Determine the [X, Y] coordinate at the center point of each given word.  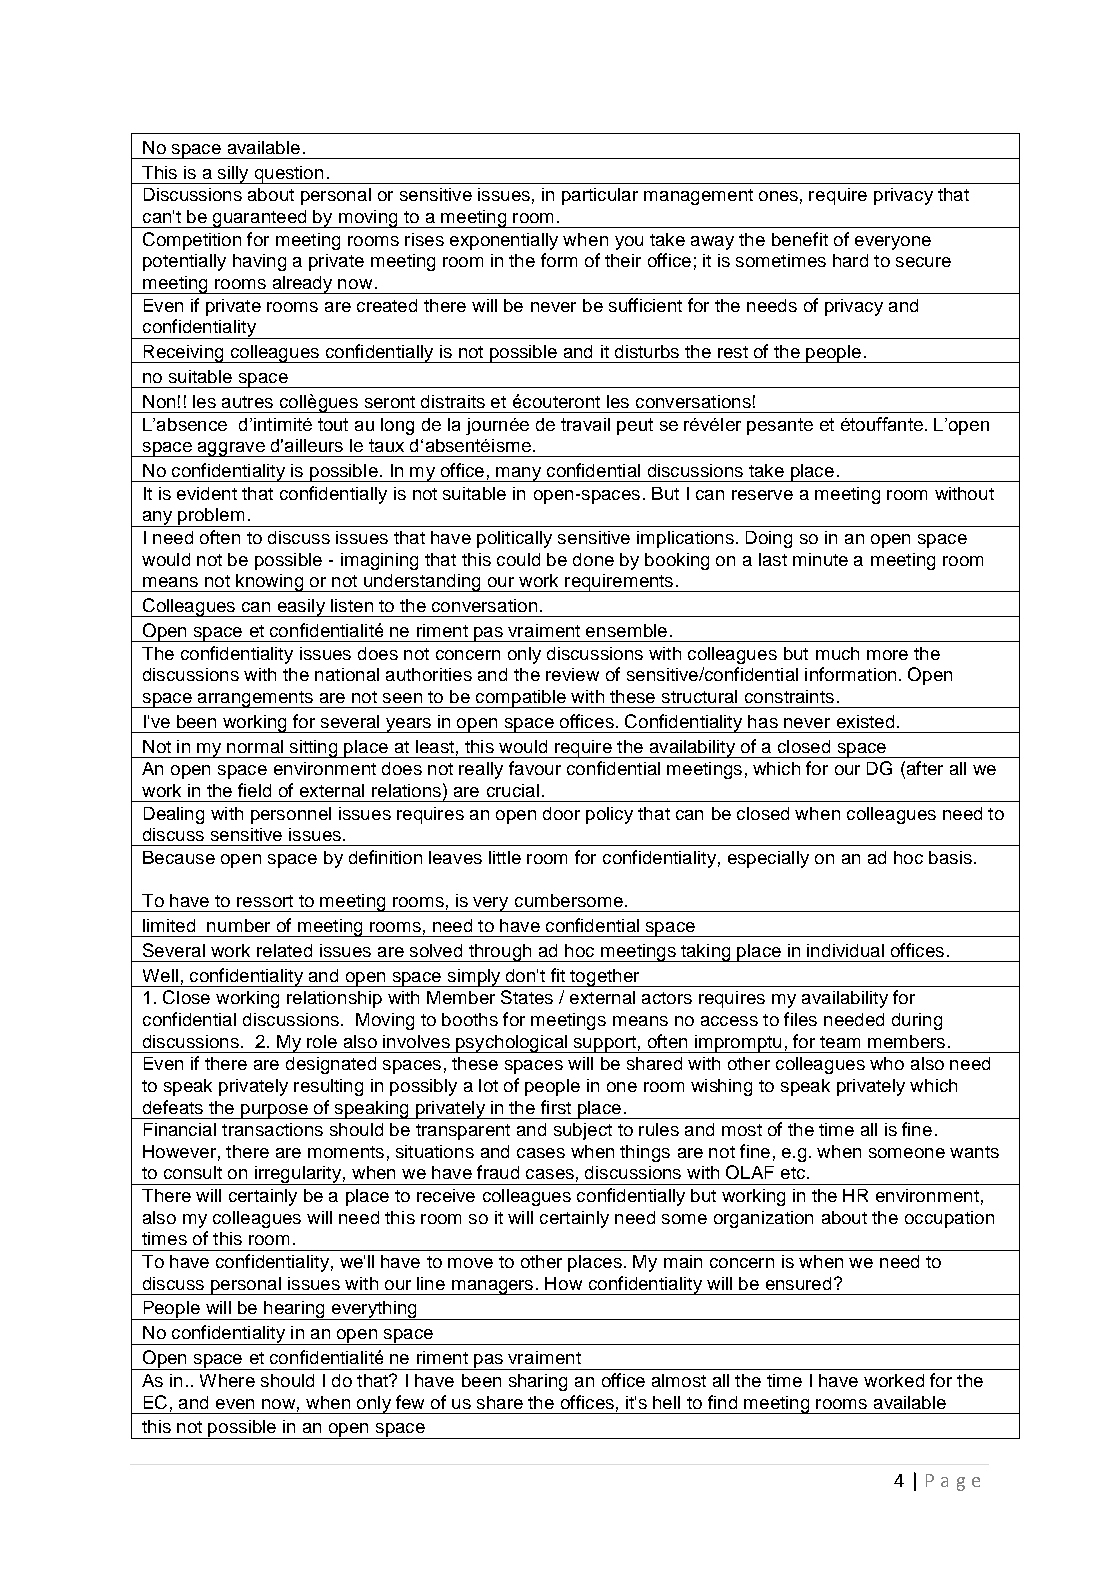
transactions [272, 1129]
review [572, 674]
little [505, 857]
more [887, 655]
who [887, 1063]
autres [247, 402]
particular [600, 196]
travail [585, 424]
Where [227, 1380]
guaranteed [260, 219]
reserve [762, 495]
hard [850, 260]
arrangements [255, 699]
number [238, 925]
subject [583, 1131]
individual [845, 950]
